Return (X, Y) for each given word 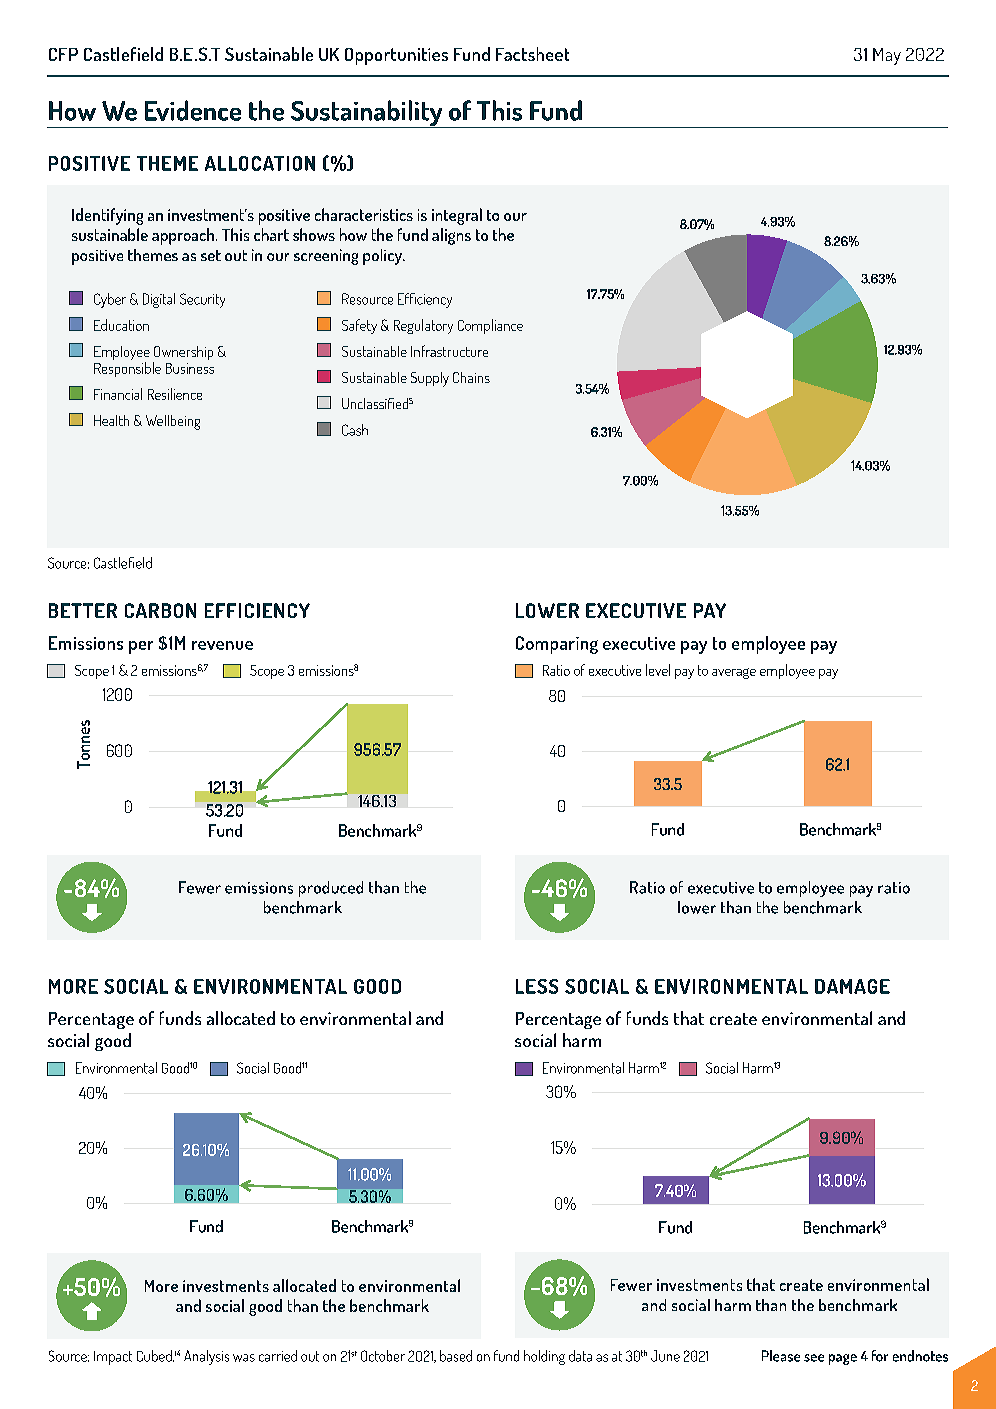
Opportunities (396, 56)
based (456, 1356)
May (887, 56)
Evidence (193, 110)
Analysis (206, 1357)
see (814, 1358)
